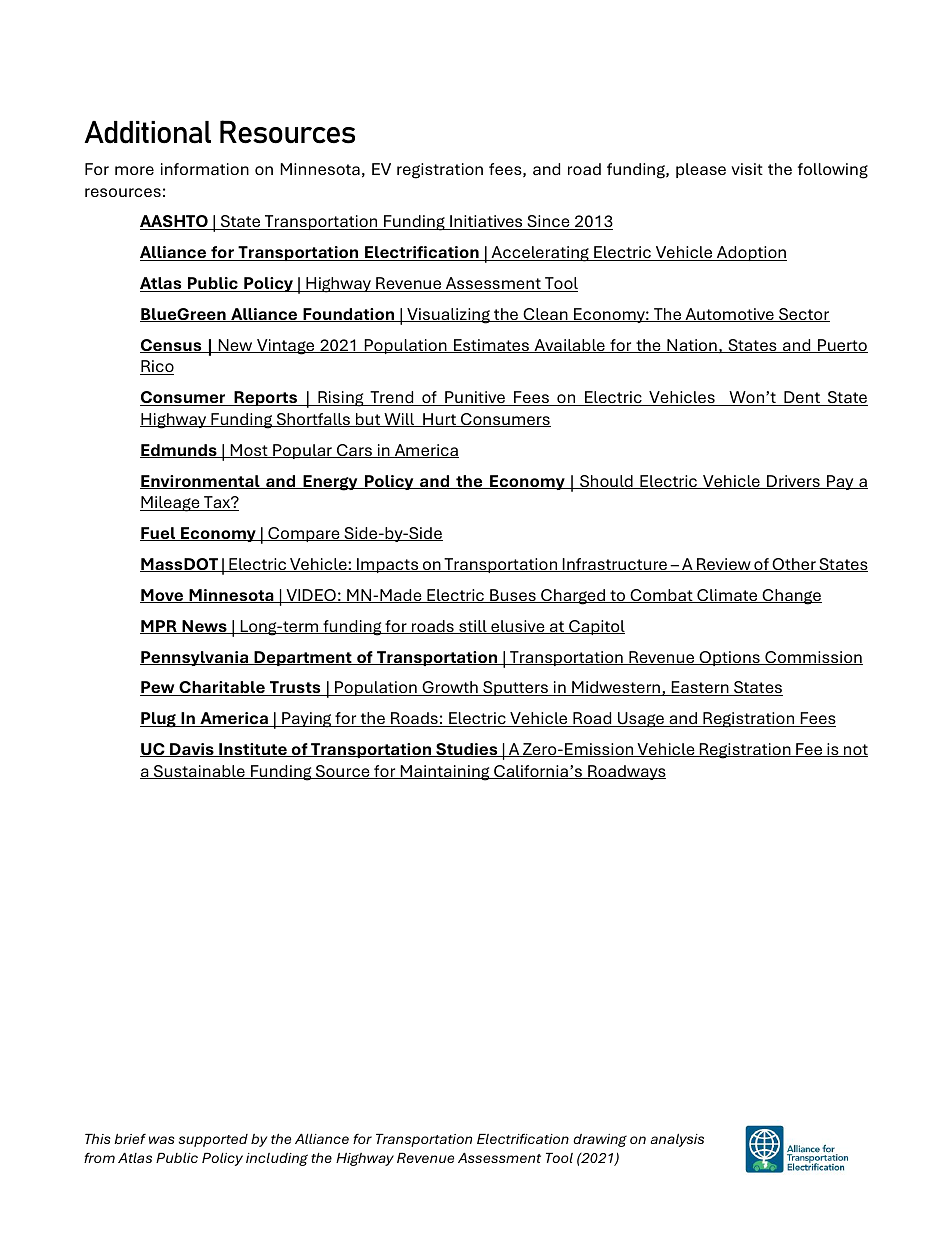  What do you see at coordinates (439, 420) in the screenshot?
I see `Hurt` at bounding box center [439, 420].
